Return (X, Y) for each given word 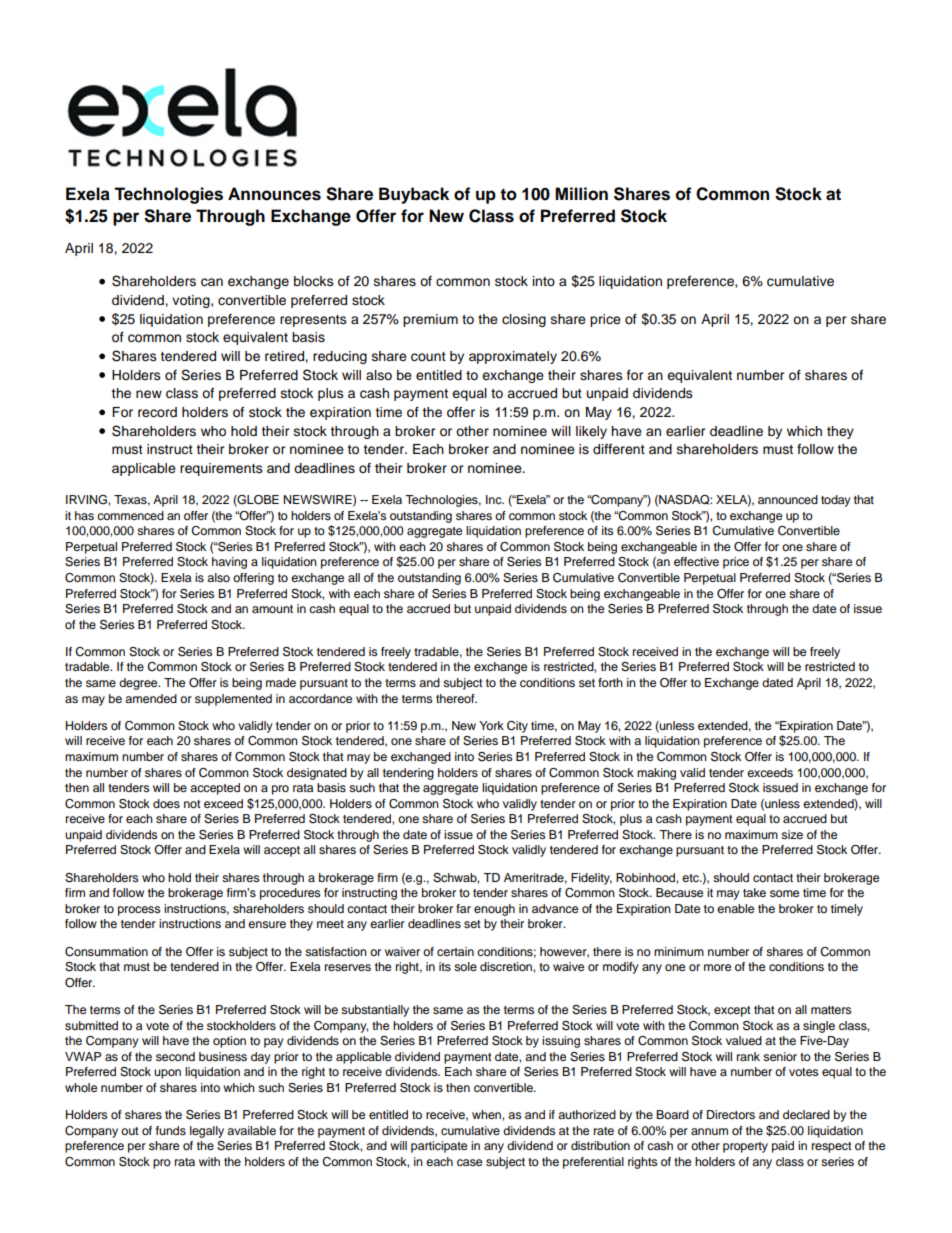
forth (610, 682)
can (212, 282)
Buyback (414, 195)
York (491, 725)
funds (171, 1130)
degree (139, 684)
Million (581, 194)
